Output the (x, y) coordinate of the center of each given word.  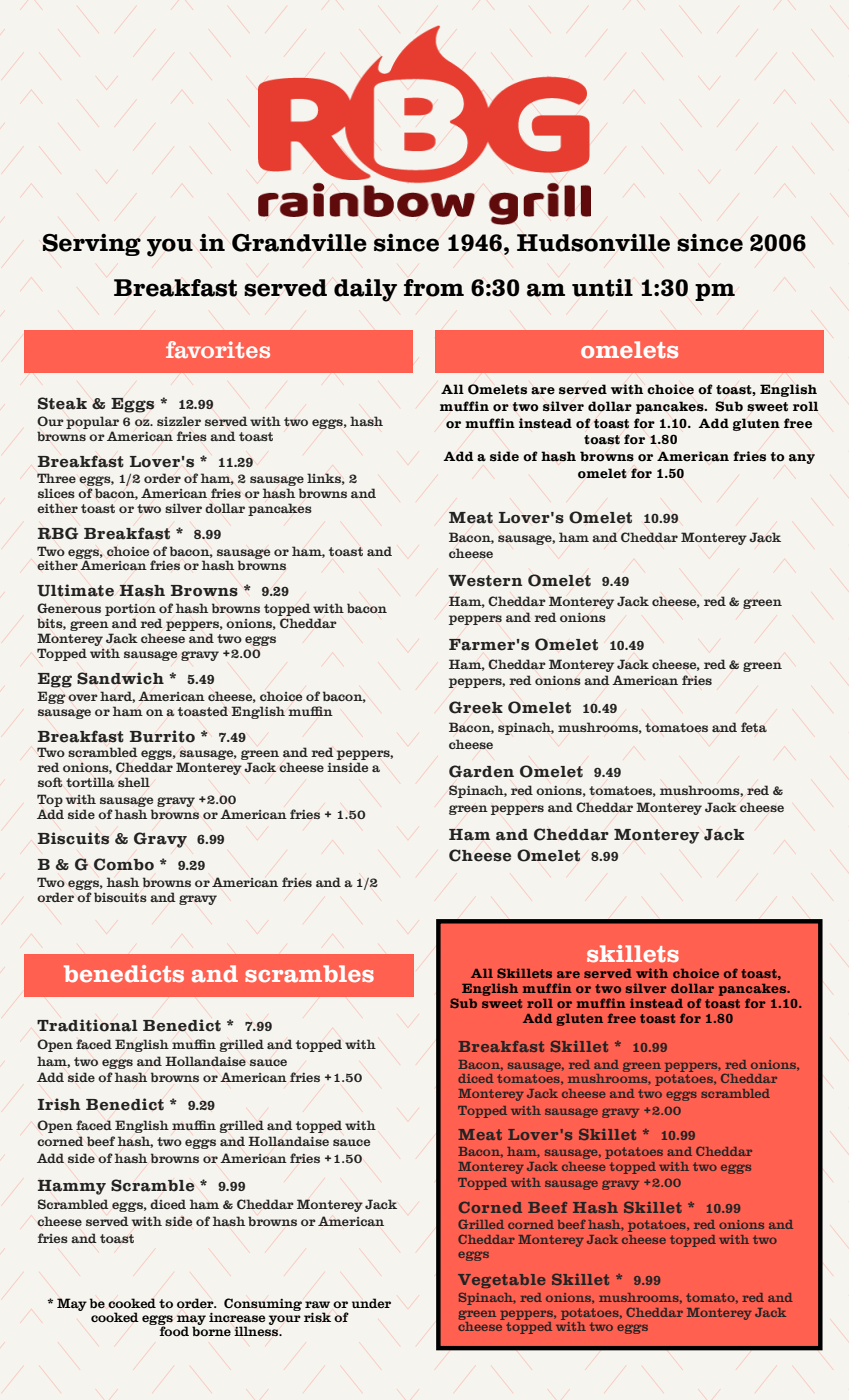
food (173, 1330)
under (371, 1303)
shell (134, 782)
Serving (92, 244)
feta (754, 727)
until (602, 287)
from (434, 288)
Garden (481, 771)
